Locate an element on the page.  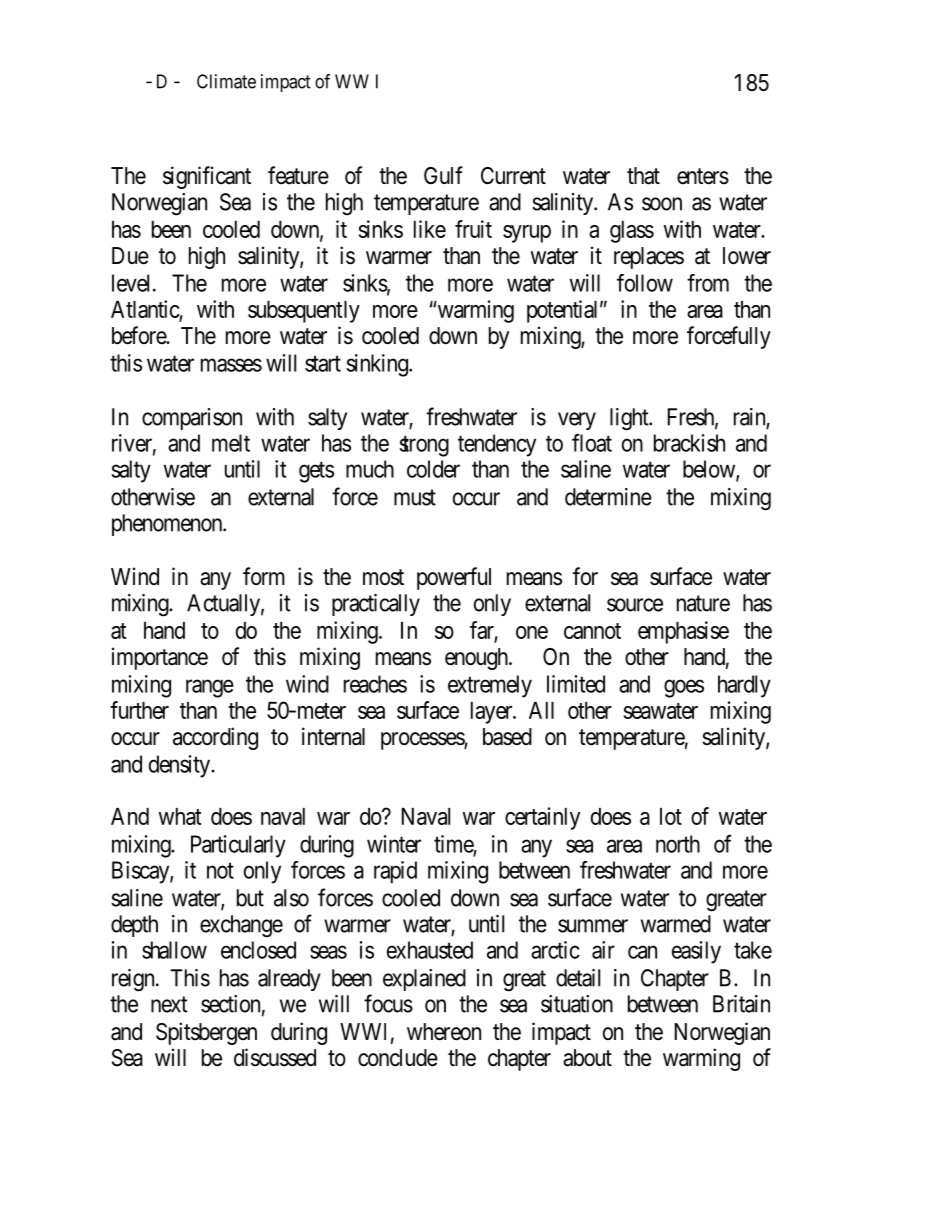
according is located at coordinates (215, 738).
